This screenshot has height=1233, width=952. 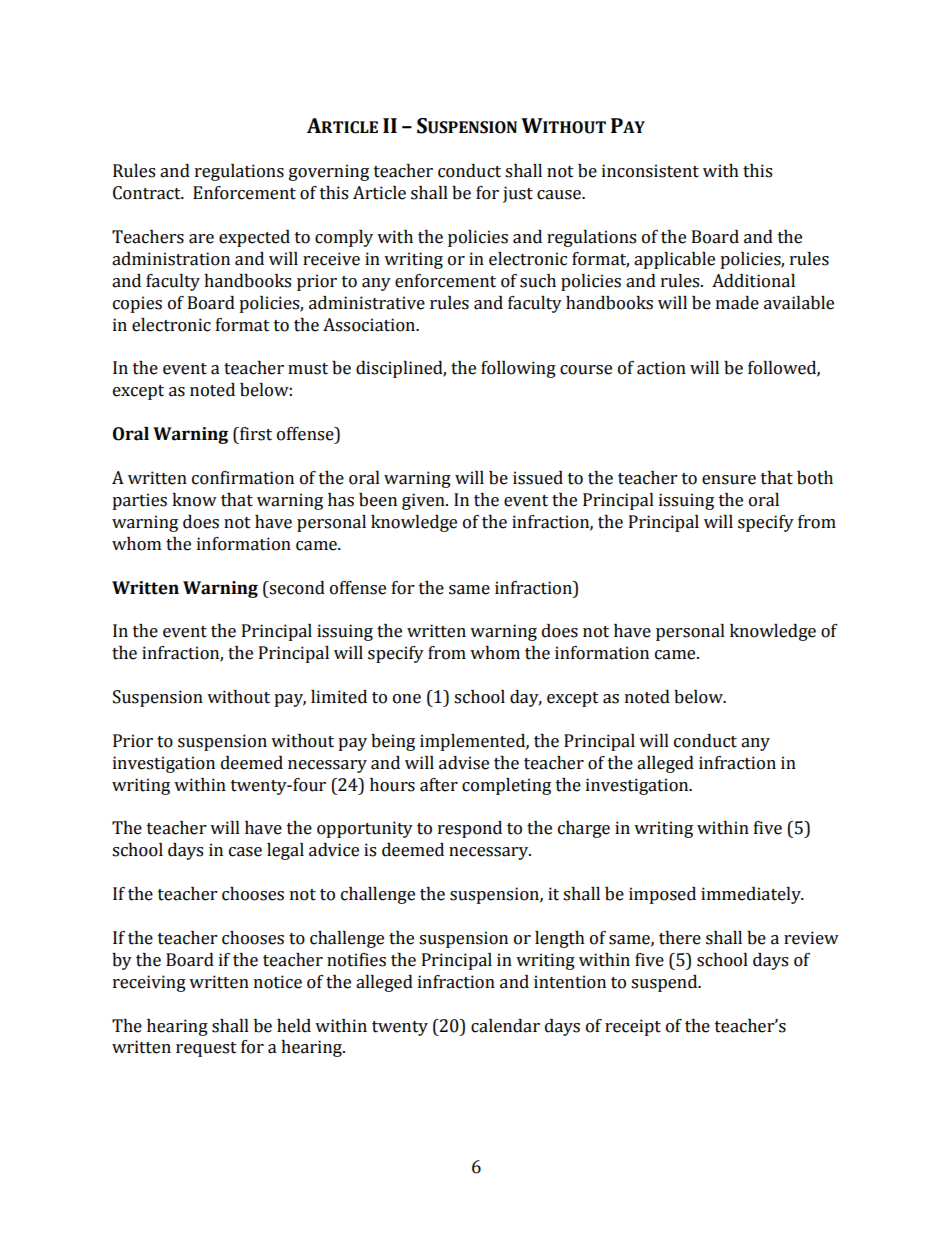 I want to click on confirmation, so click(x=243, y=478).
